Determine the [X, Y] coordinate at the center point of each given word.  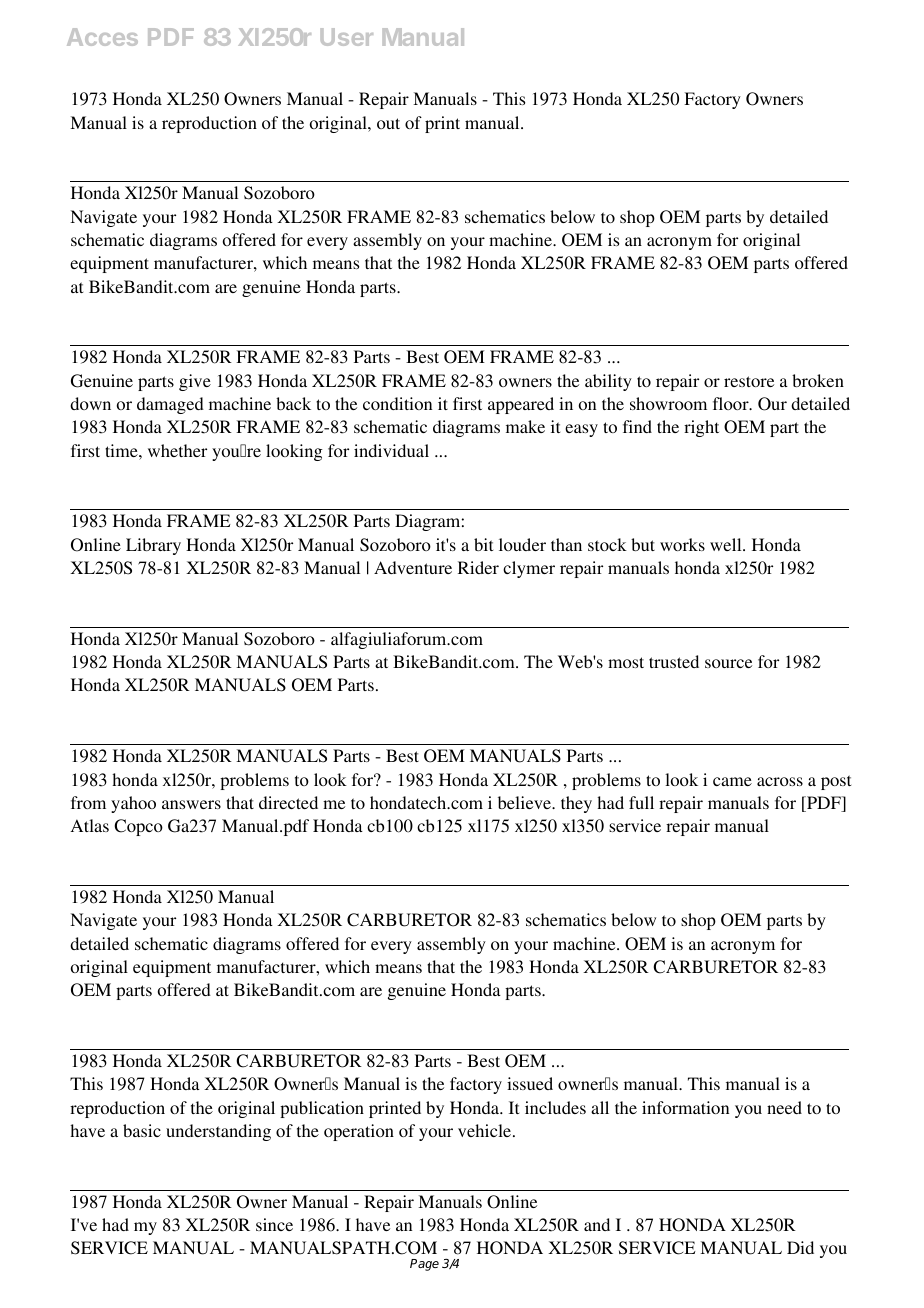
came [732, 781]
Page [424, 1265]
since [274, 1224]
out [388, 123]
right [701, 428]
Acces [102, 37]
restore [749, 381]
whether [177, 450]
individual [391, 450]
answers [191, 804]
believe [525, 802]
